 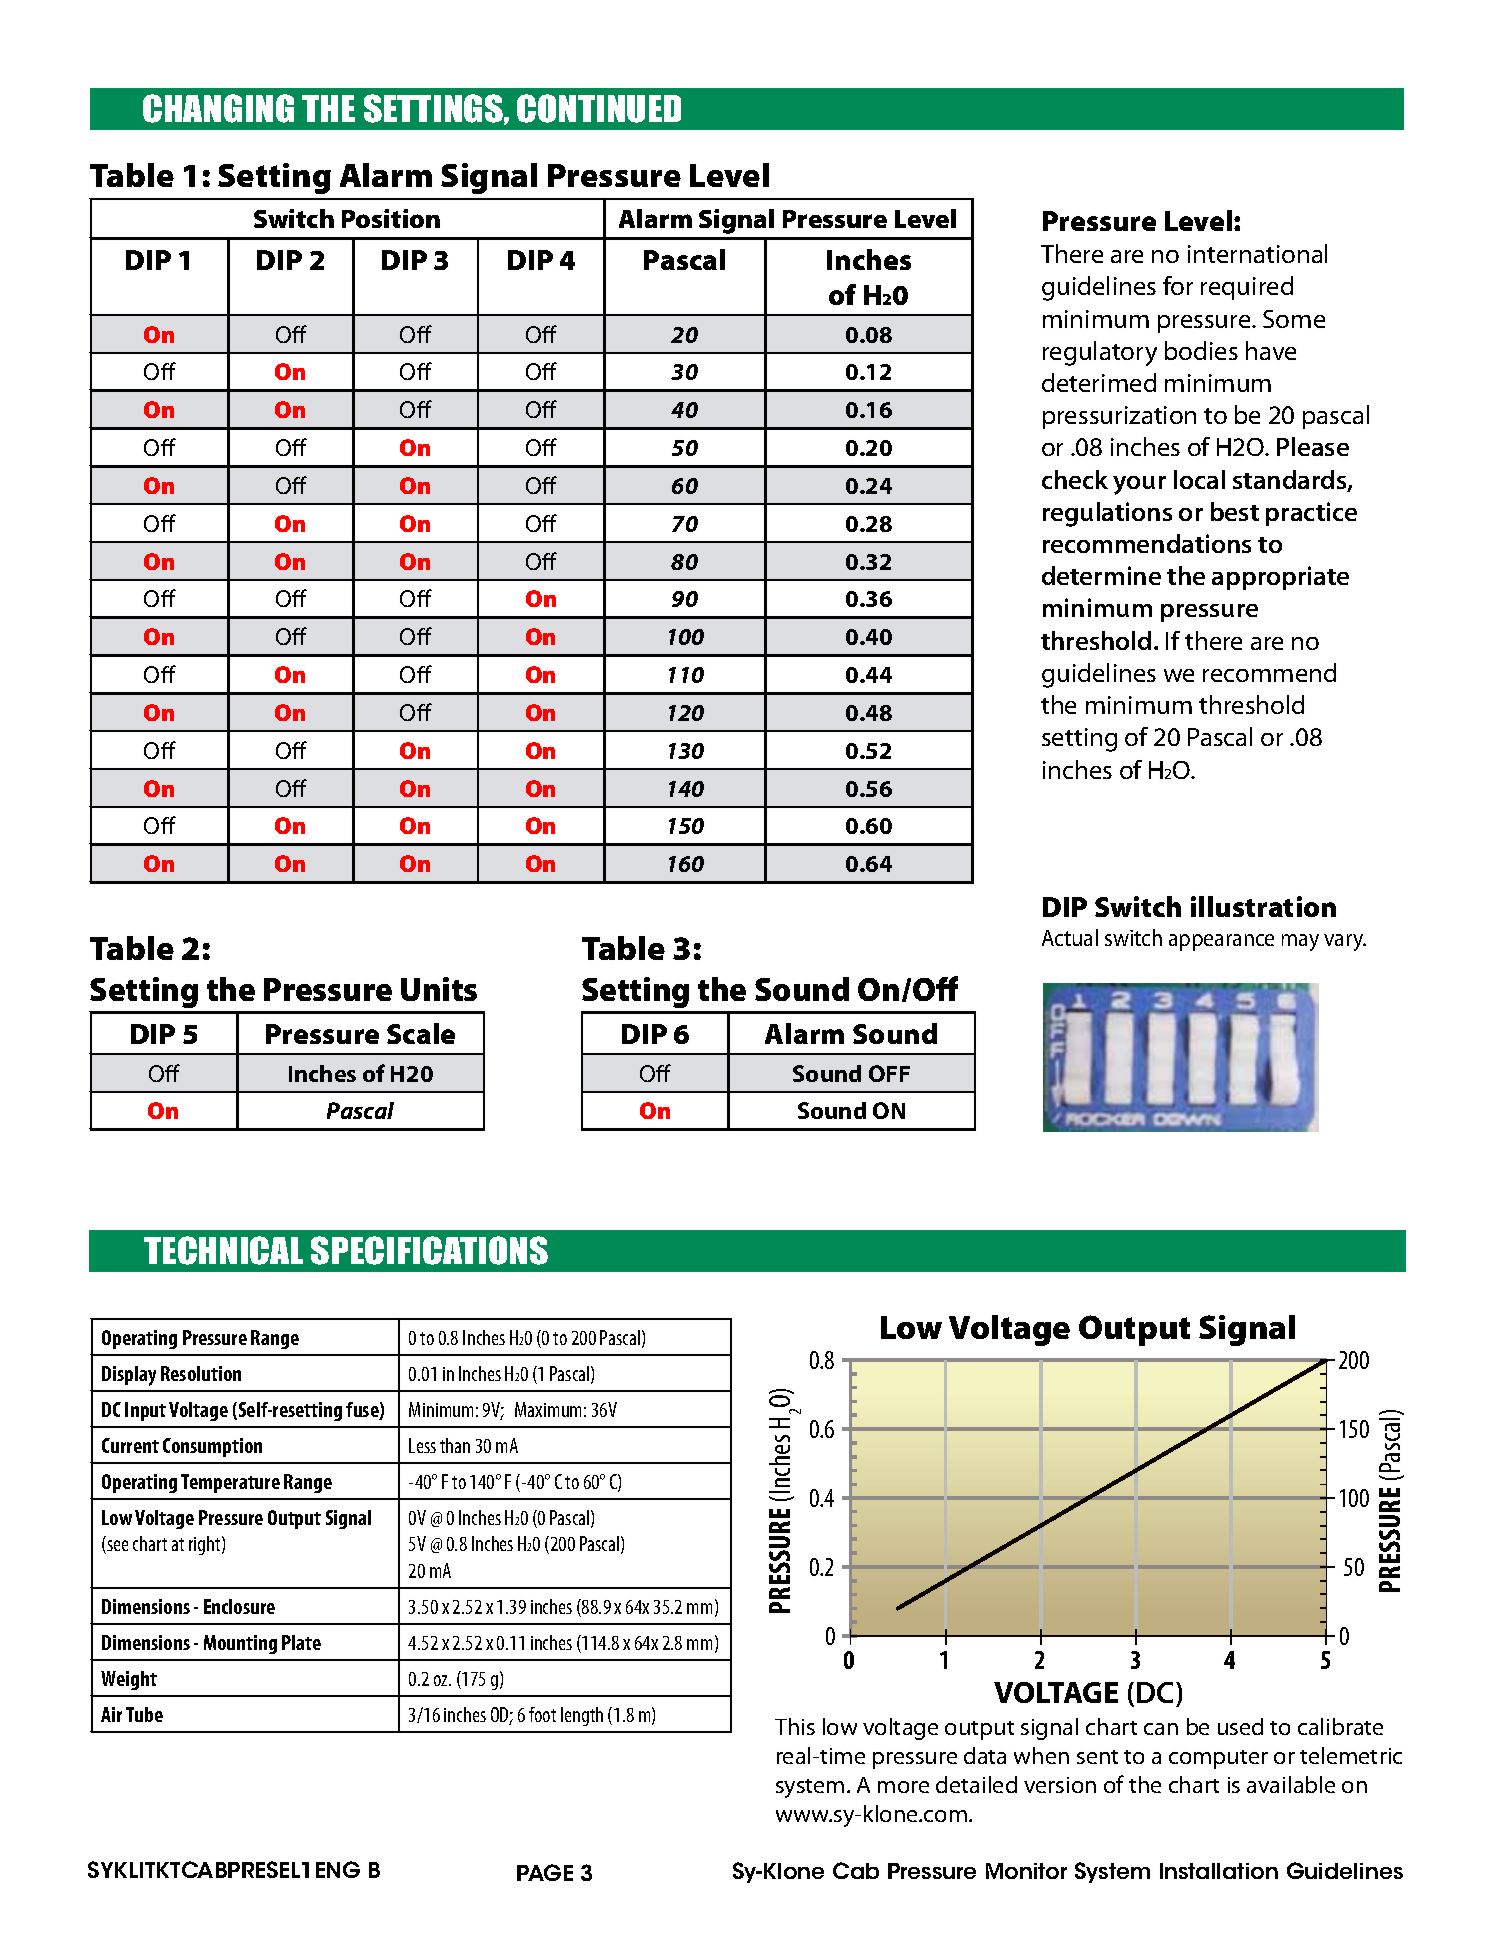 What do you see at coordinates (439, 989) in the screenshot?
I see `Units` at bounding box center [439, 989].
